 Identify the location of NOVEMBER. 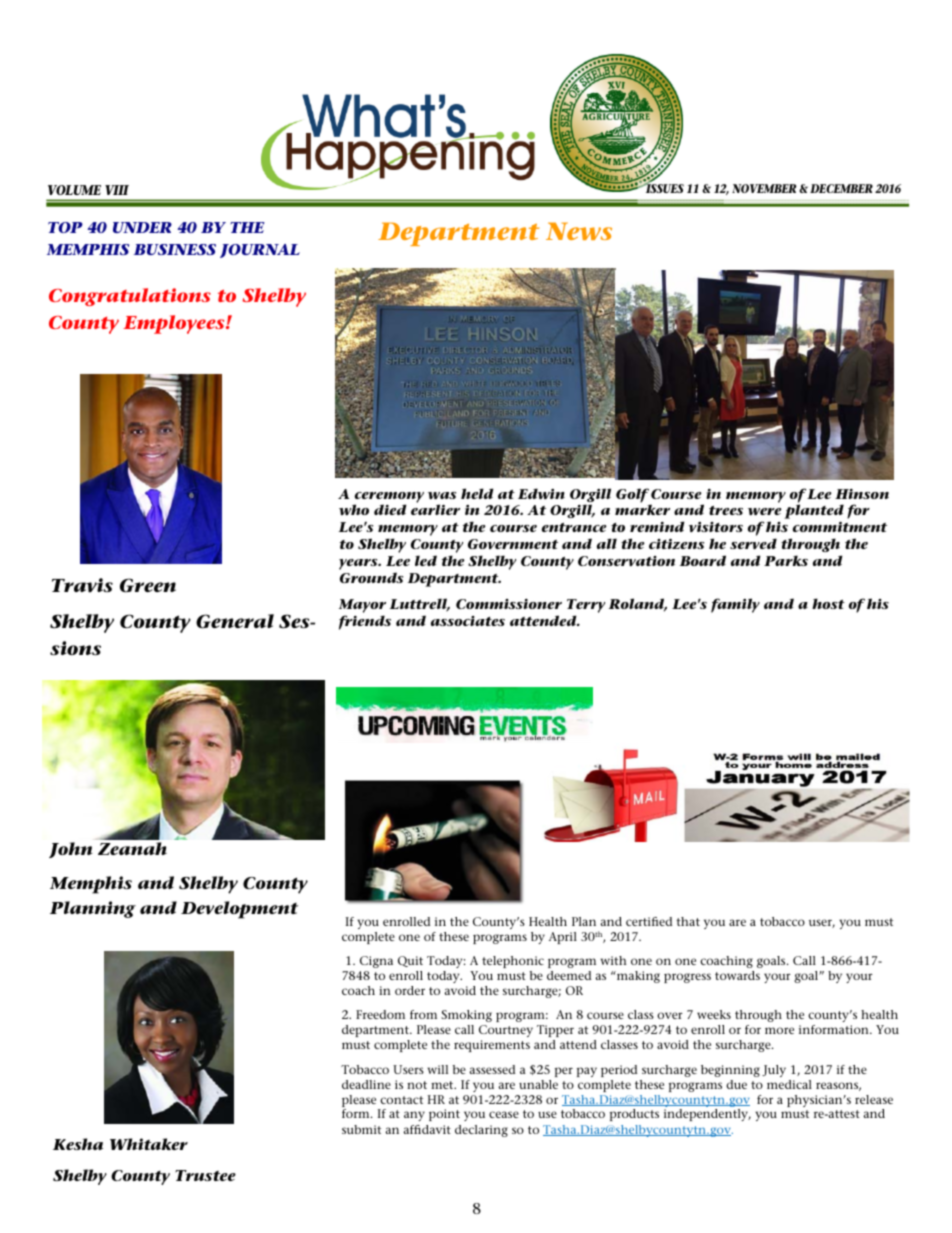
(764, 188).
